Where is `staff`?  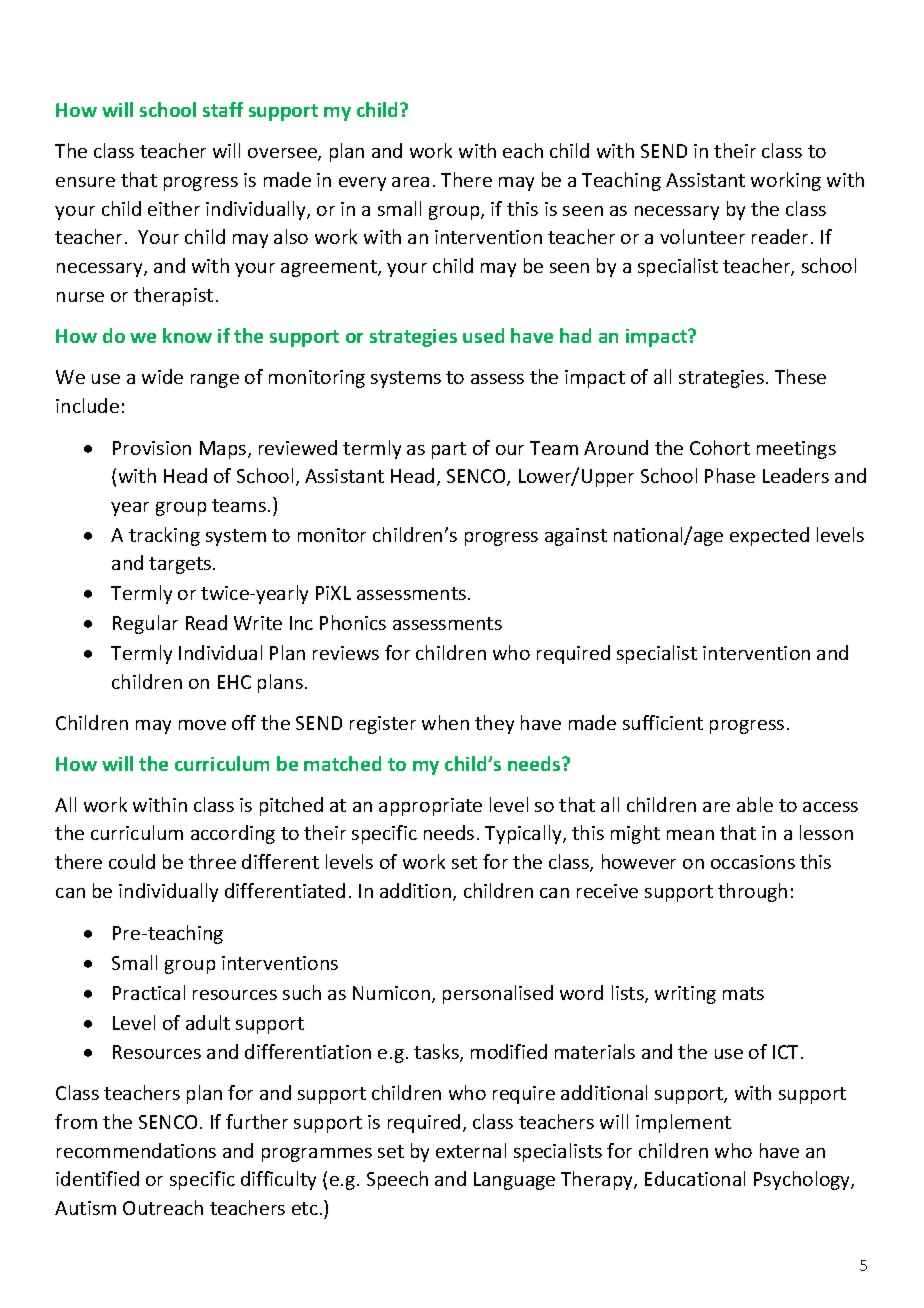 staff is located at coordinates (223, 109).
